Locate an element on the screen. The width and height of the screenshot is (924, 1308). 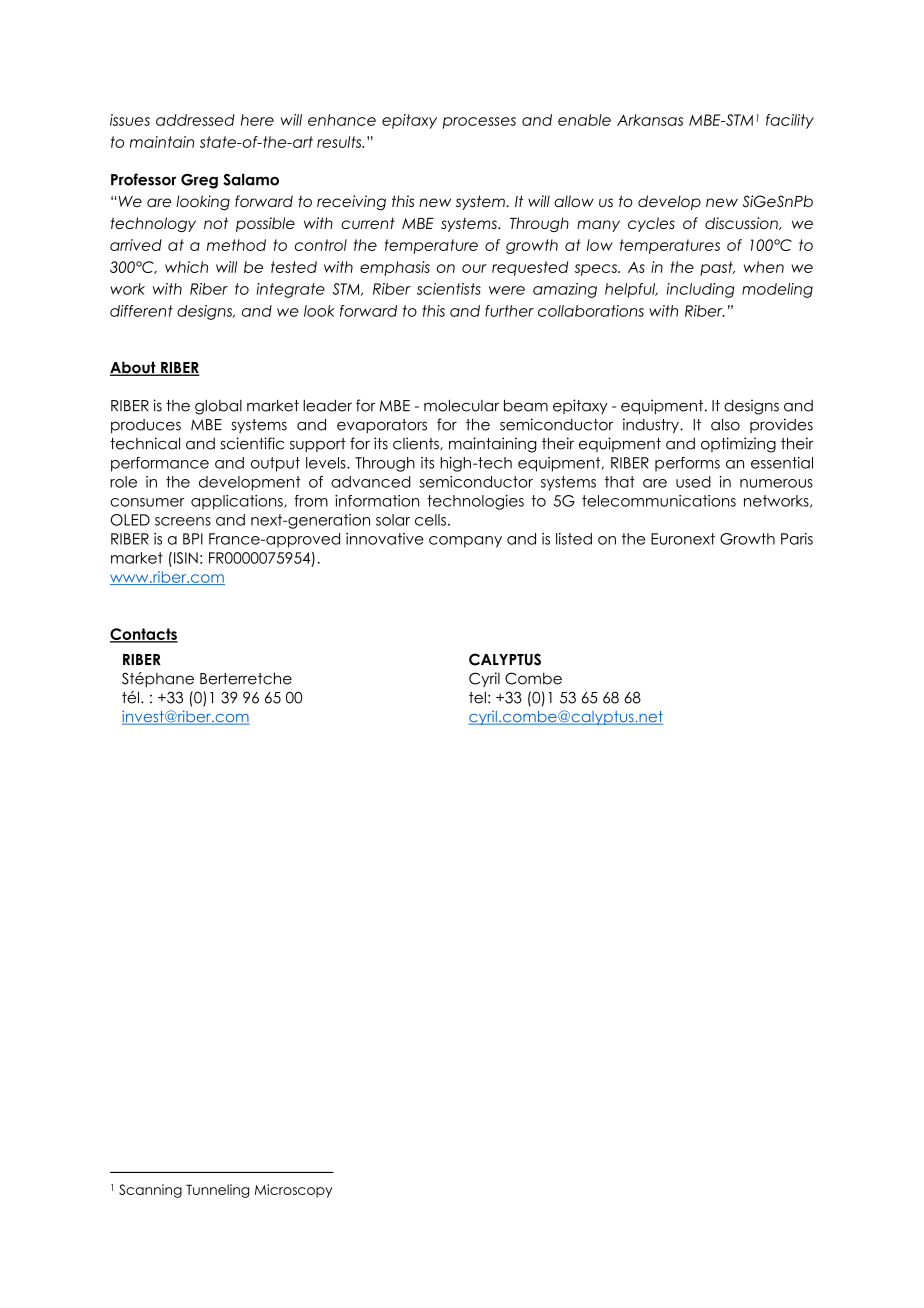
Scanning is located at coordinates (150, 1191).
